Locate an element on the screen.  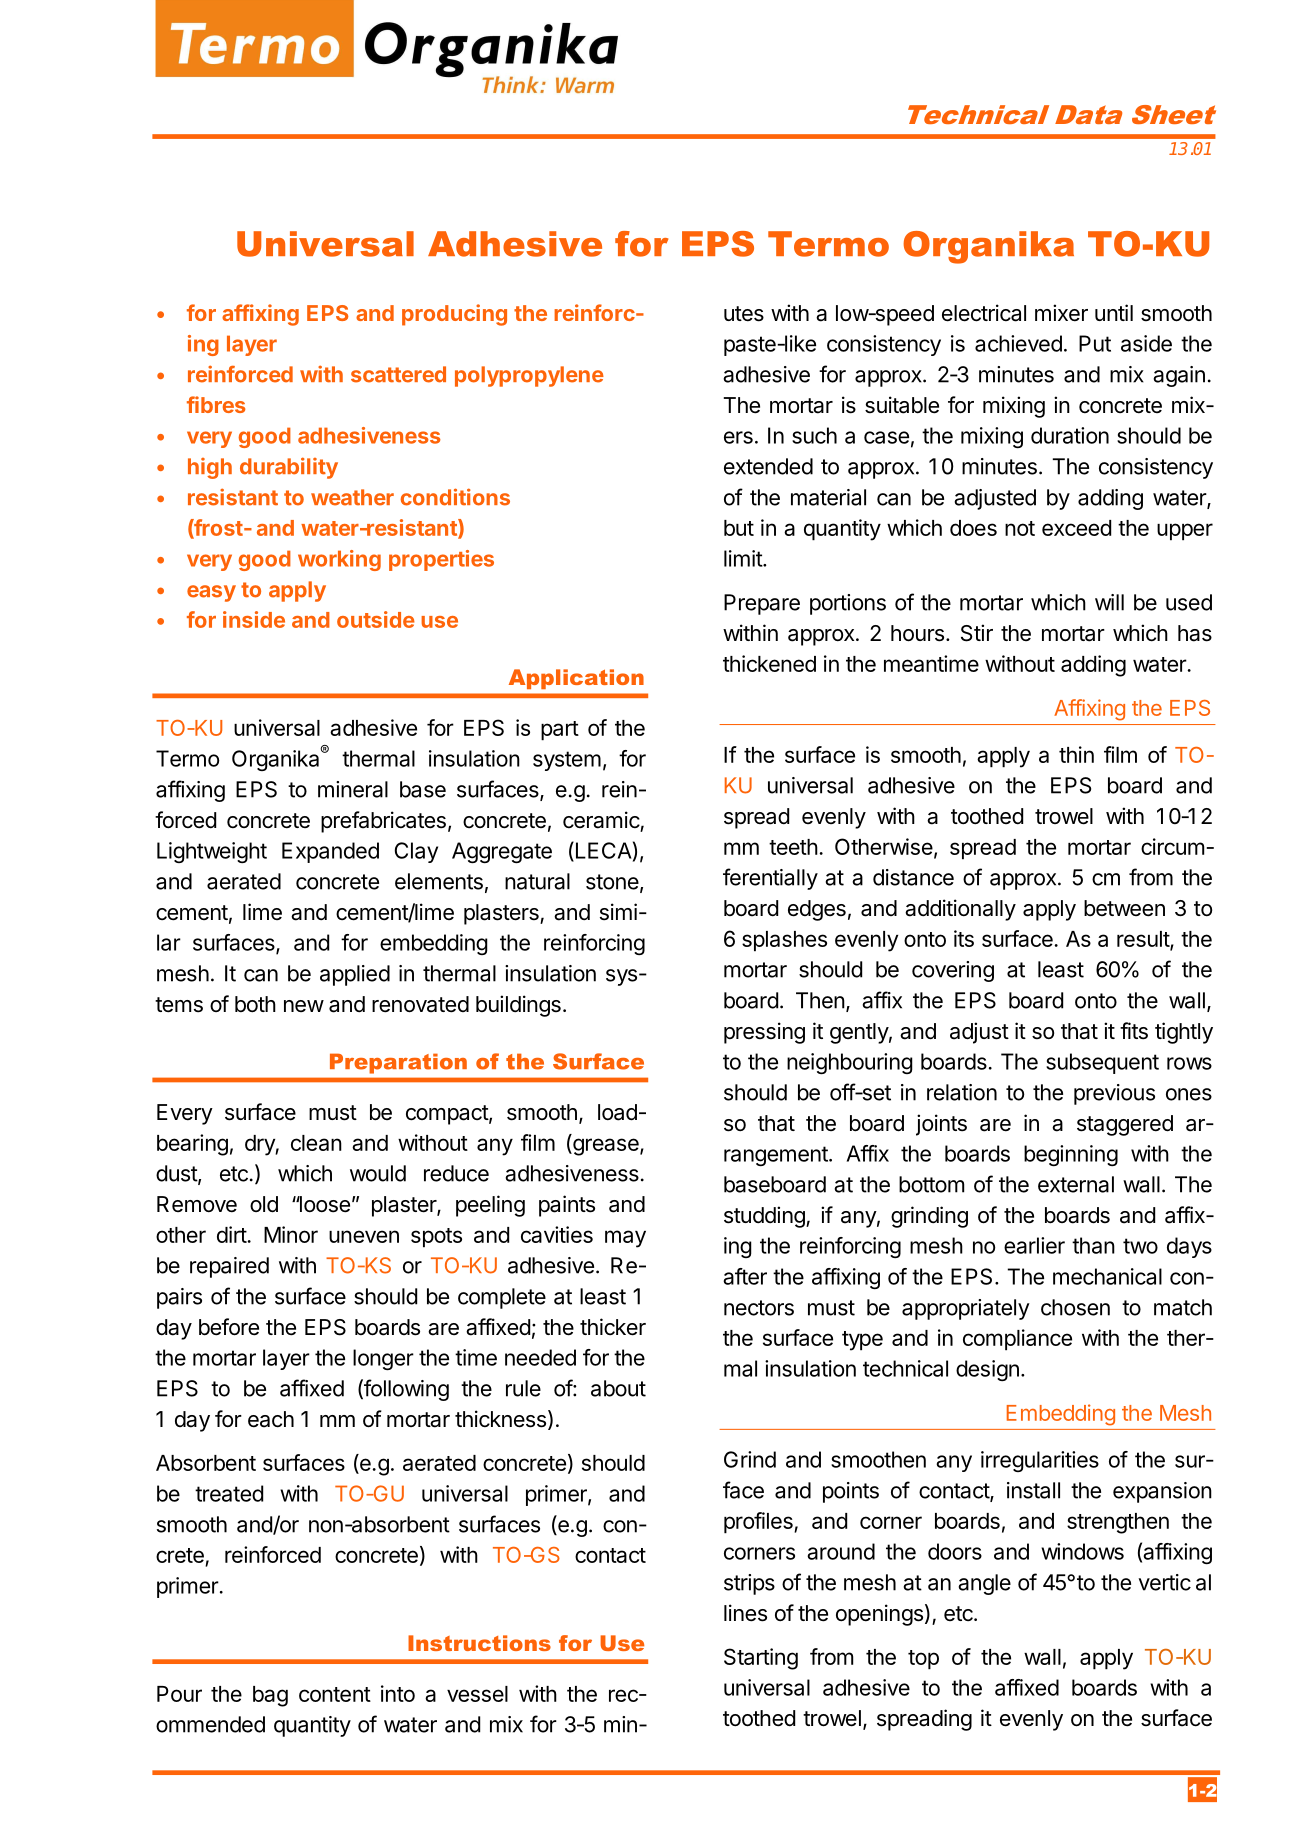
Put is located at coordinates (1095, 343).
